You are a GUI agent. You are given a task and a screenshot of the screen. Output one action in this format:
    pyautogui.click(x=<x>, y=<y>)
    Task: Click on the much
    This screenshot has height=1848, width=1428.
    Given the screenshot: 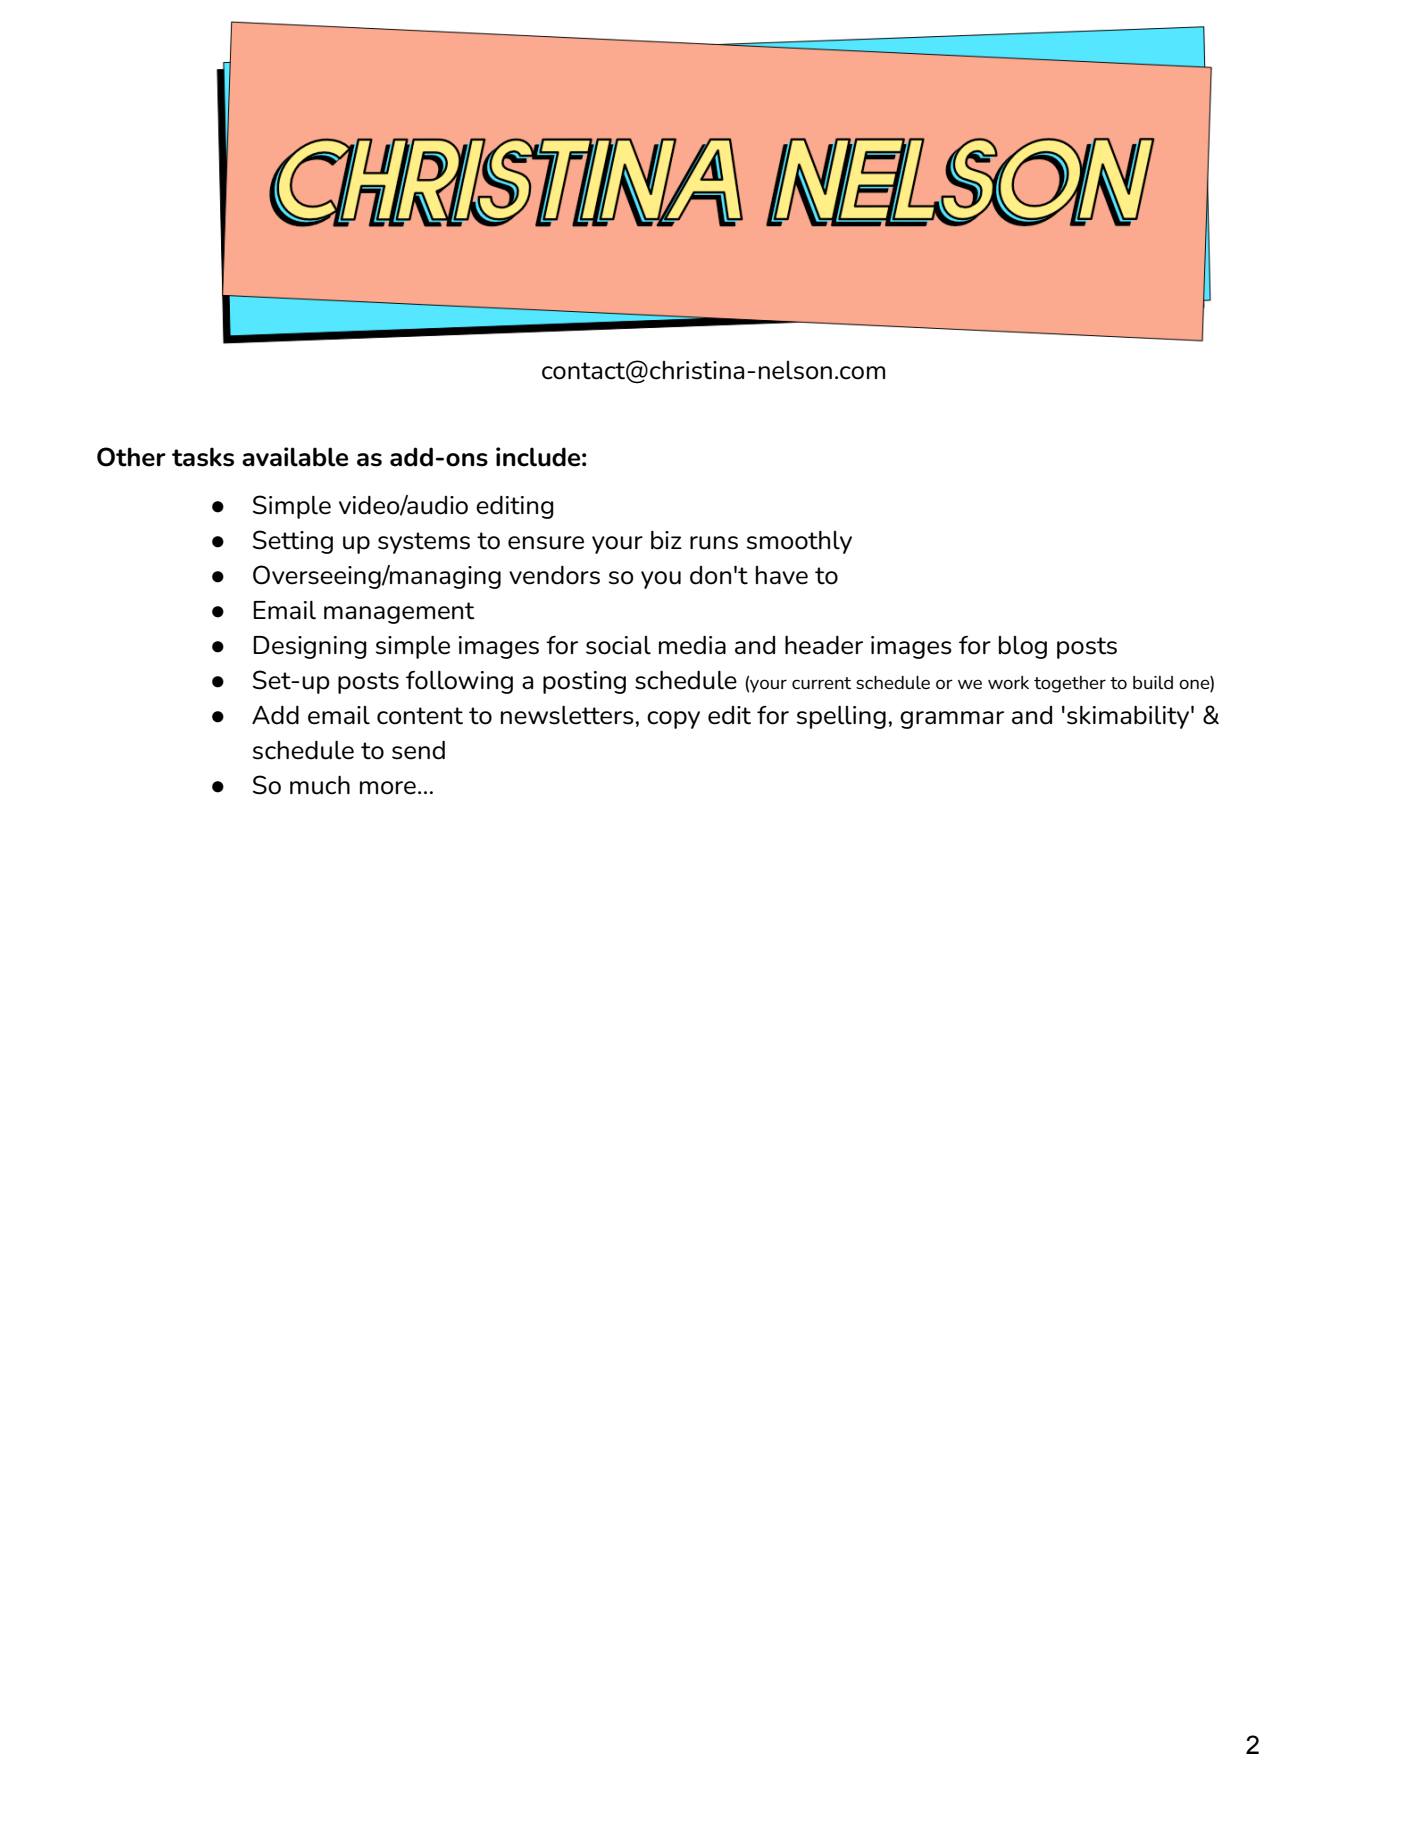 What is the action you would take?
    pyautogui.click(x=320, y=785)
